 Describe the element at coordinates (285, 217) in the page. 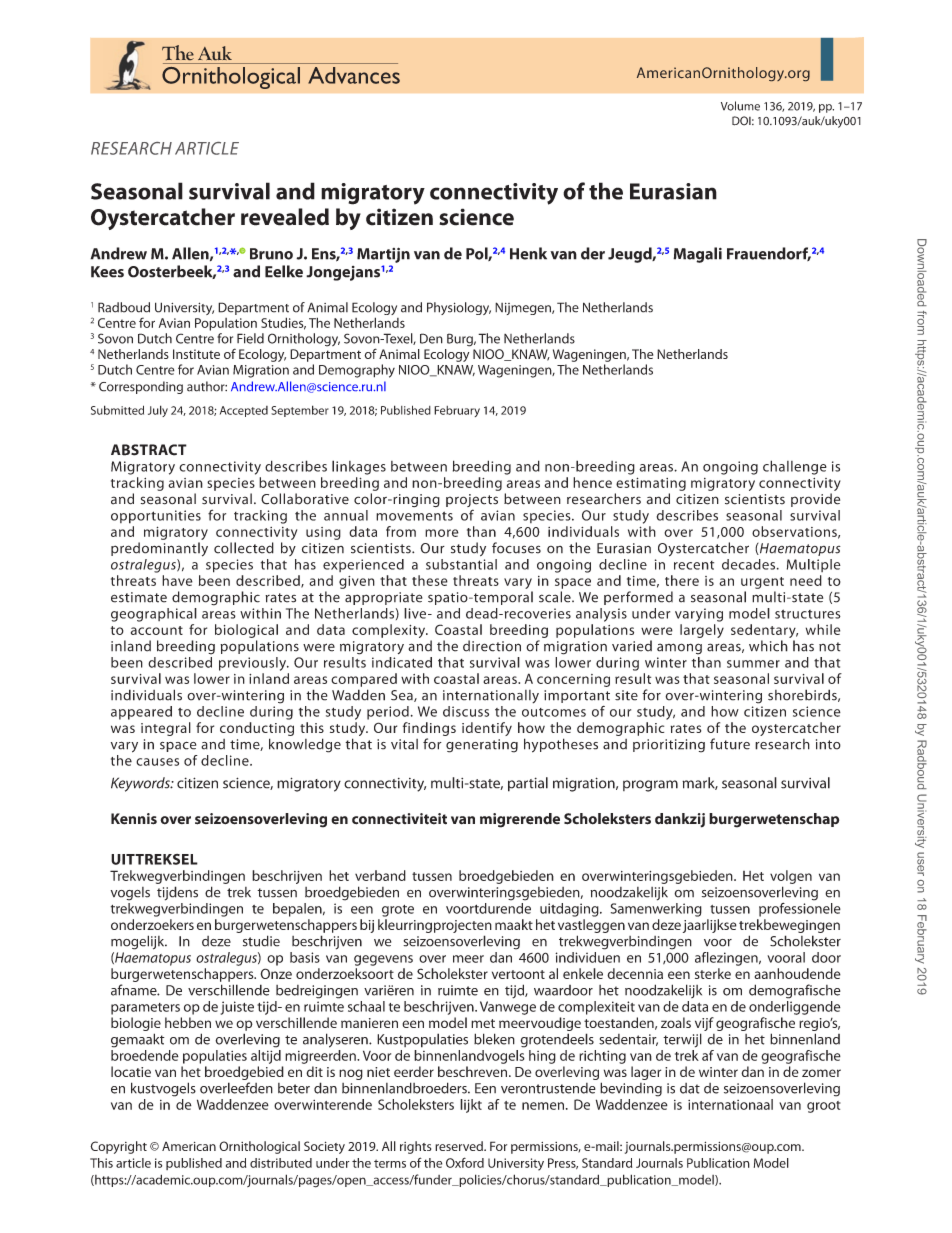

I see `revealed` at that location.
